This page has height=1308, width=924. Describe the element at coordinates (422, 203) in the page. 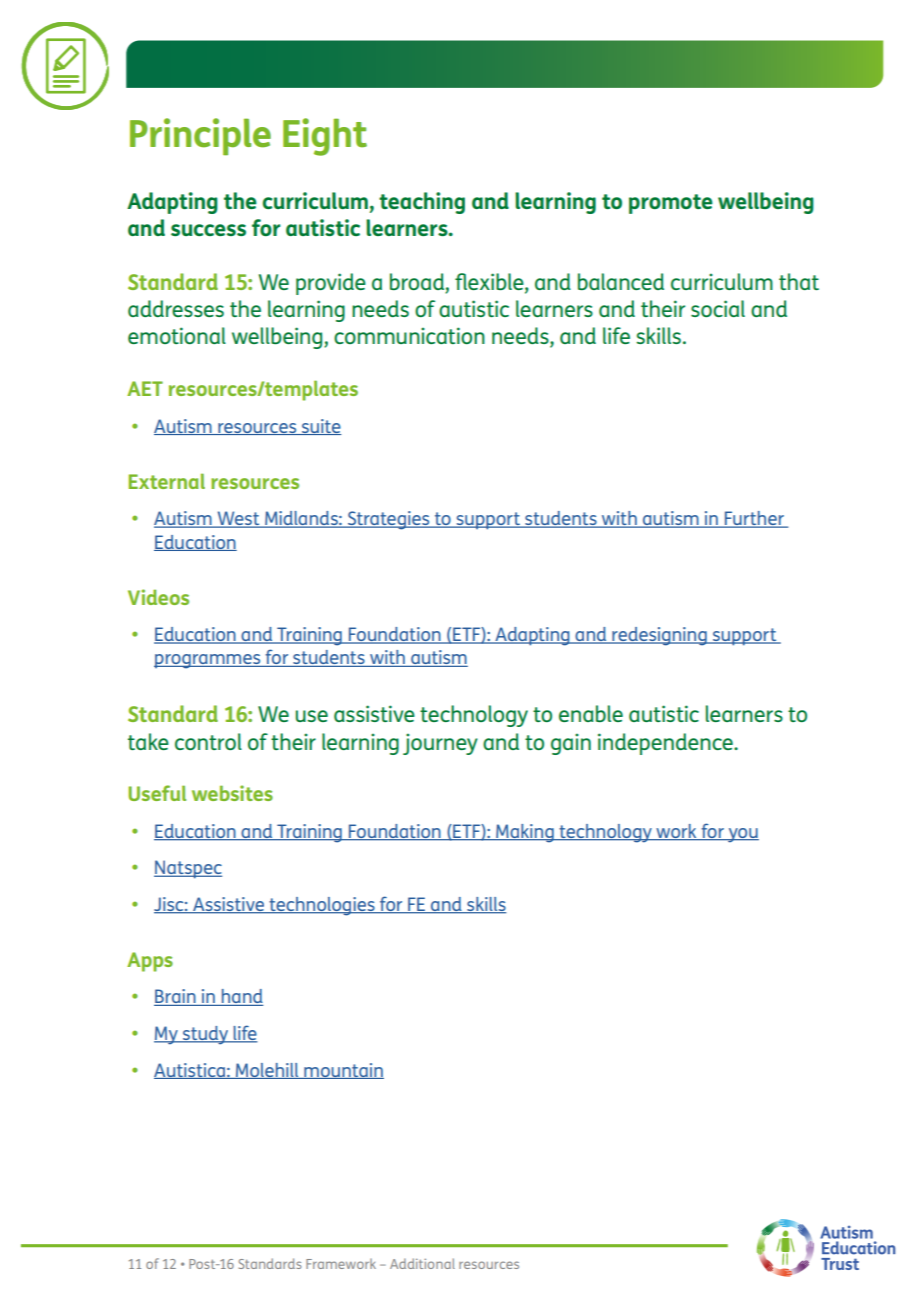

I see `teaching` at that location.
